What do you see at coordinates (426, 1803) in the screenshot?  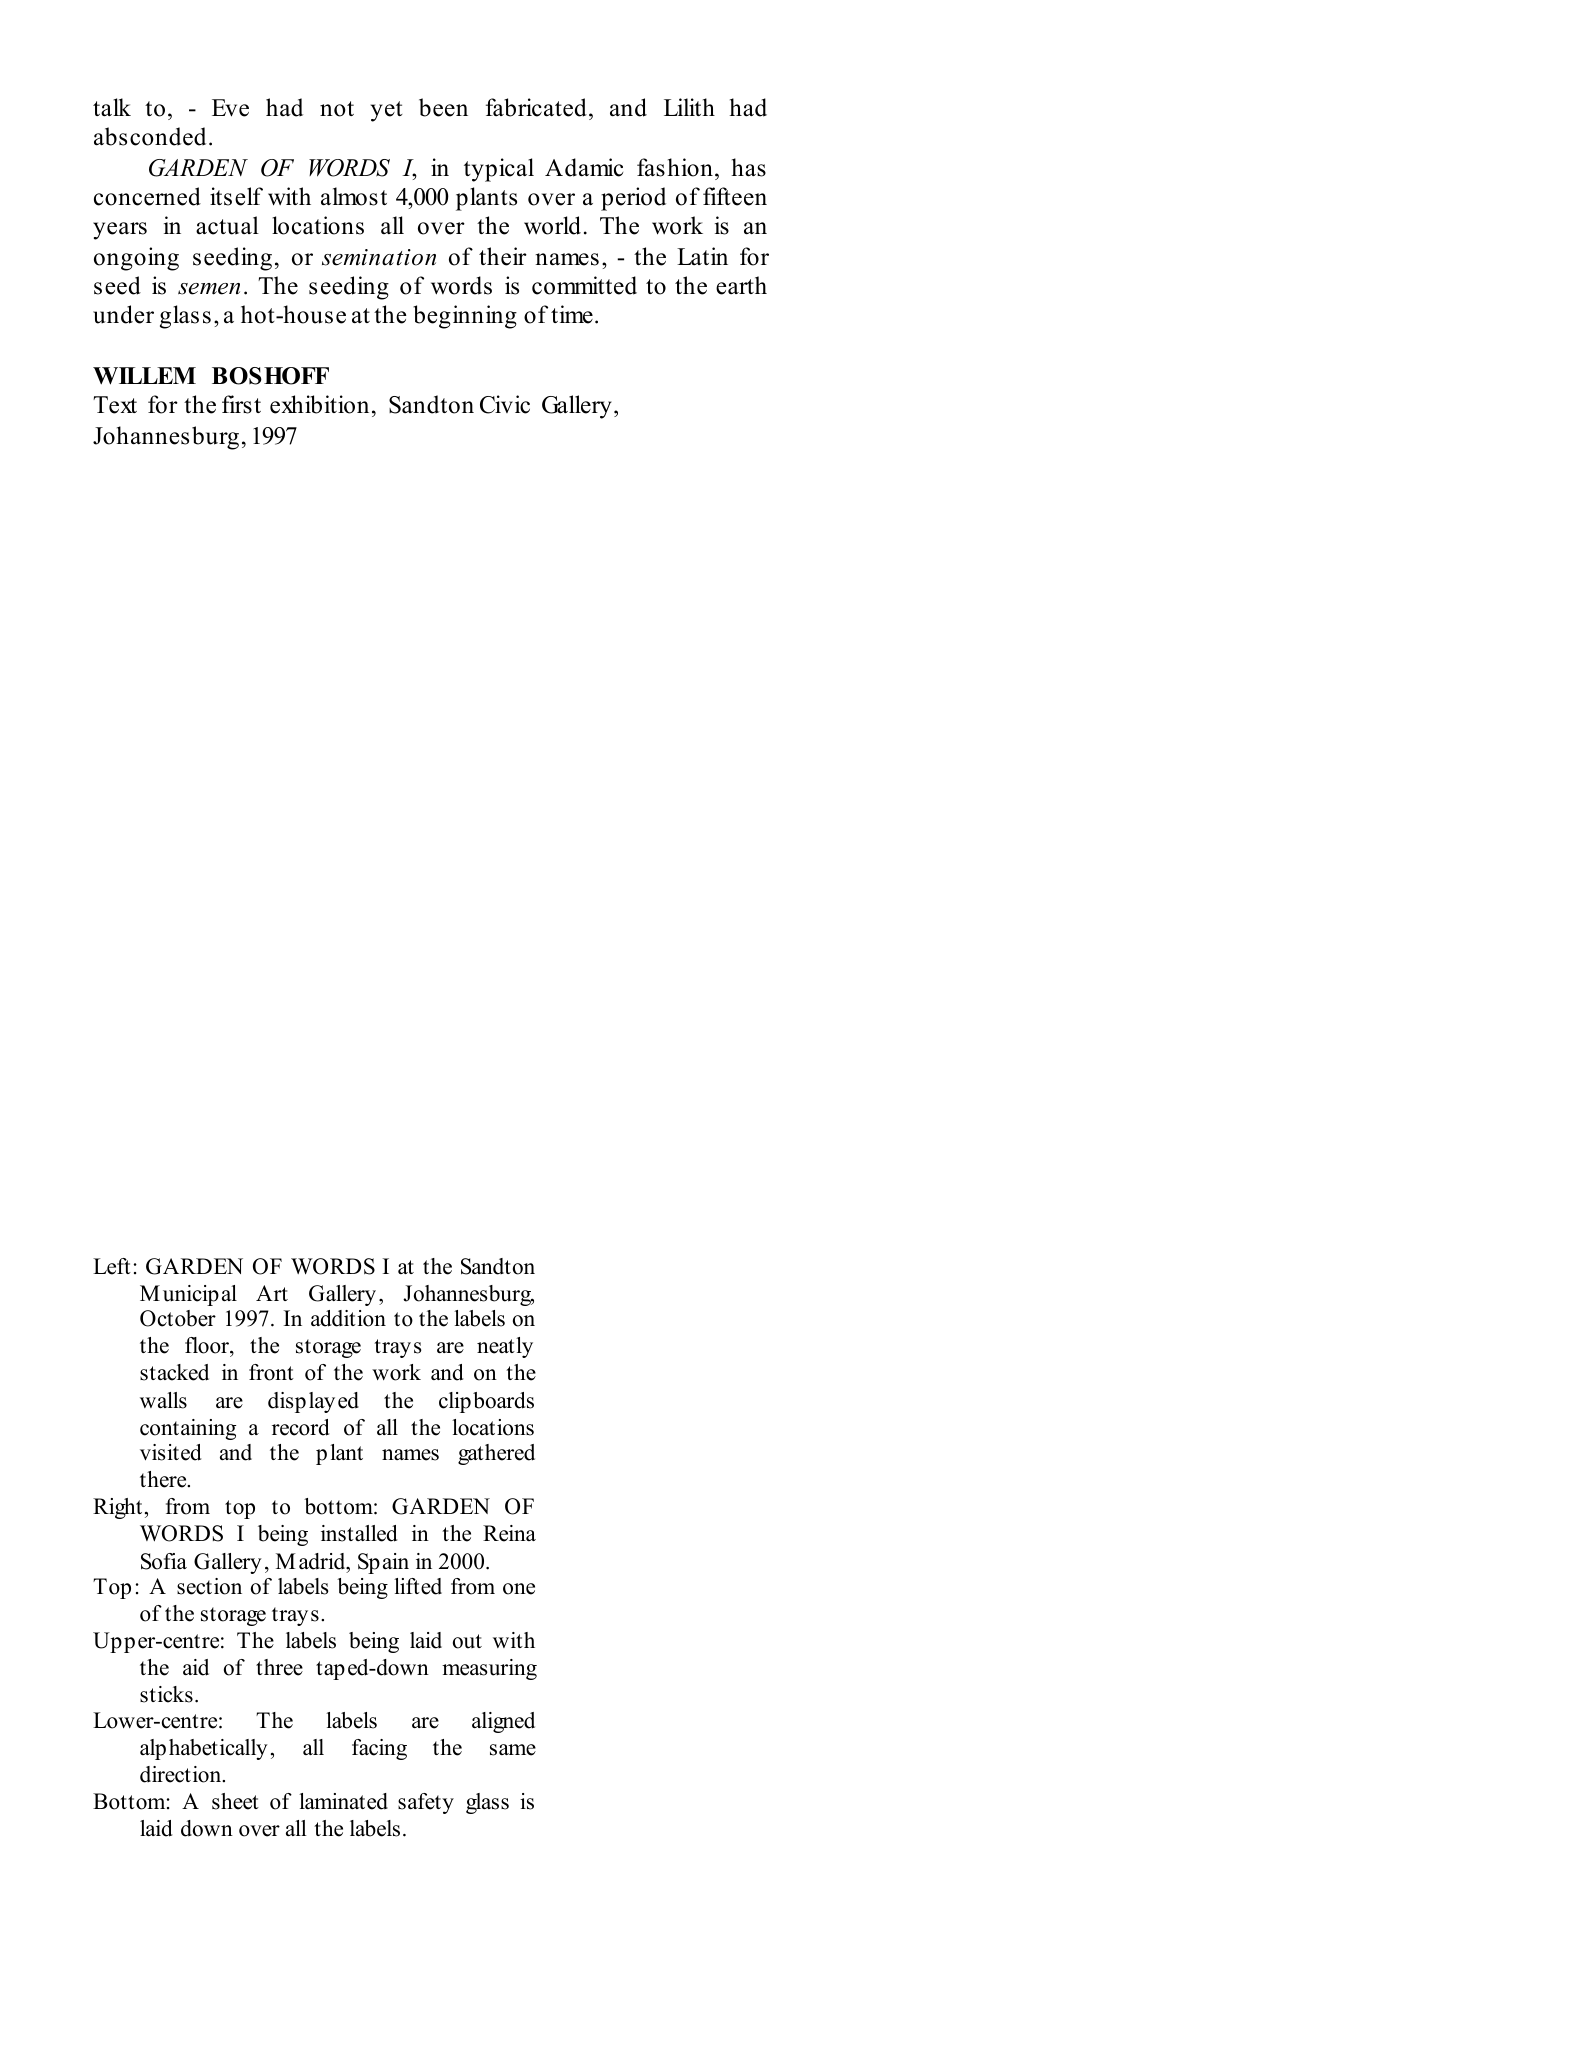 I see `safety` at bounding box center [426, 1803].
